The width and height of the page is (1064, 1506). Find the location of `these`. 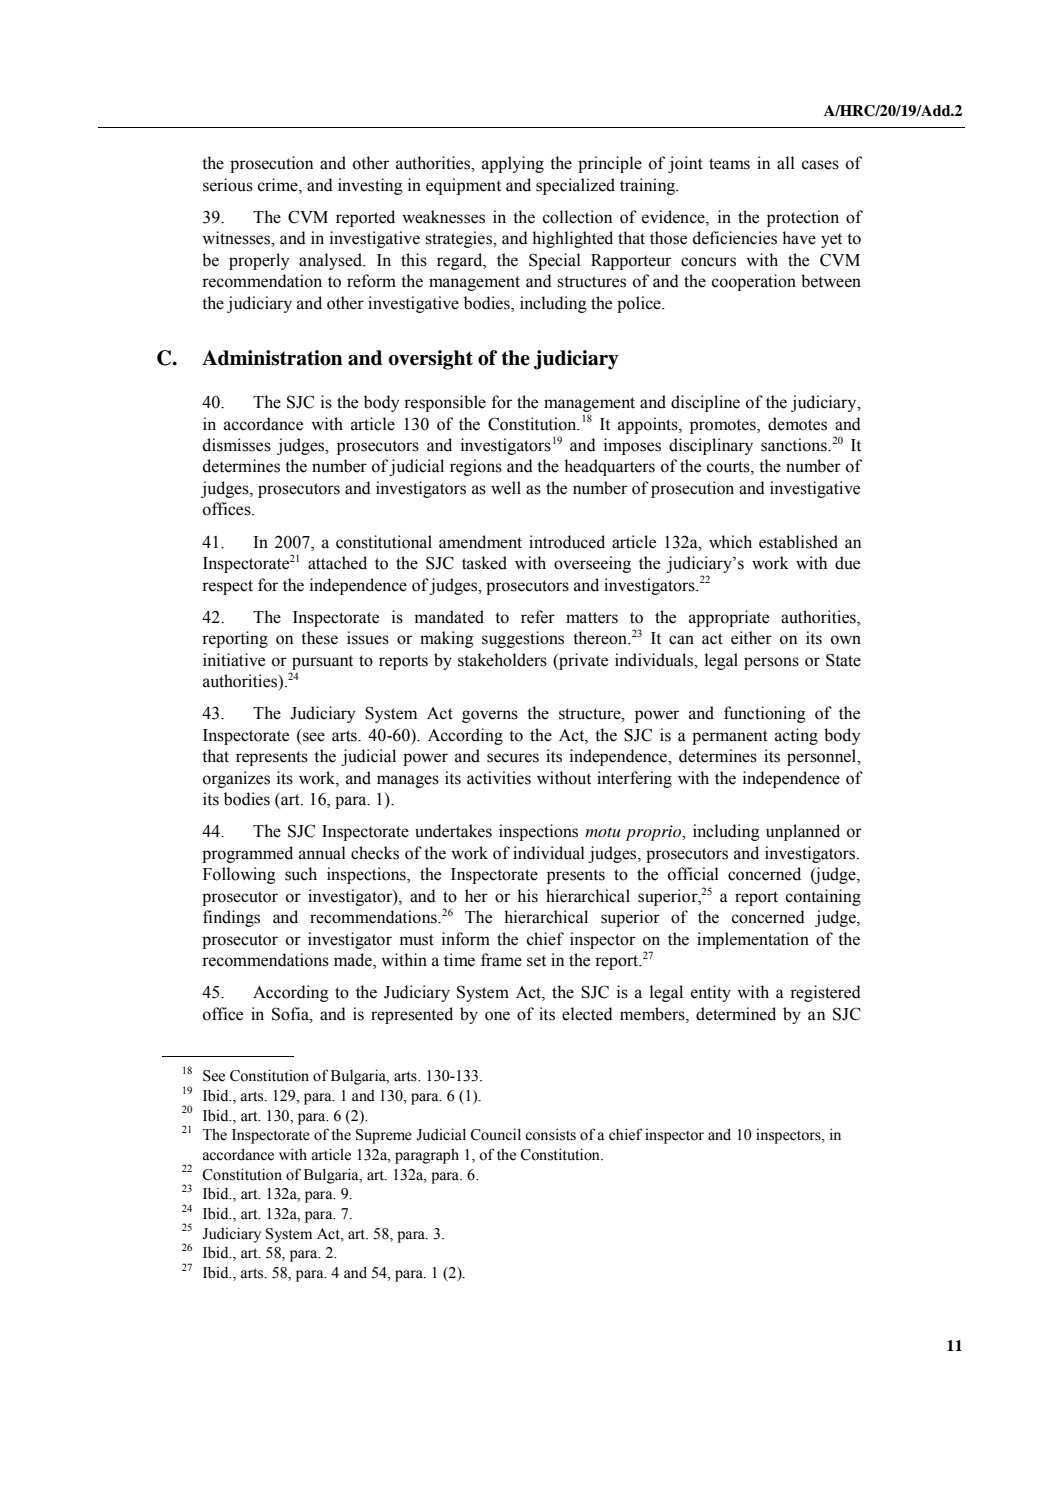

these is located at coordinates (319, 638).
